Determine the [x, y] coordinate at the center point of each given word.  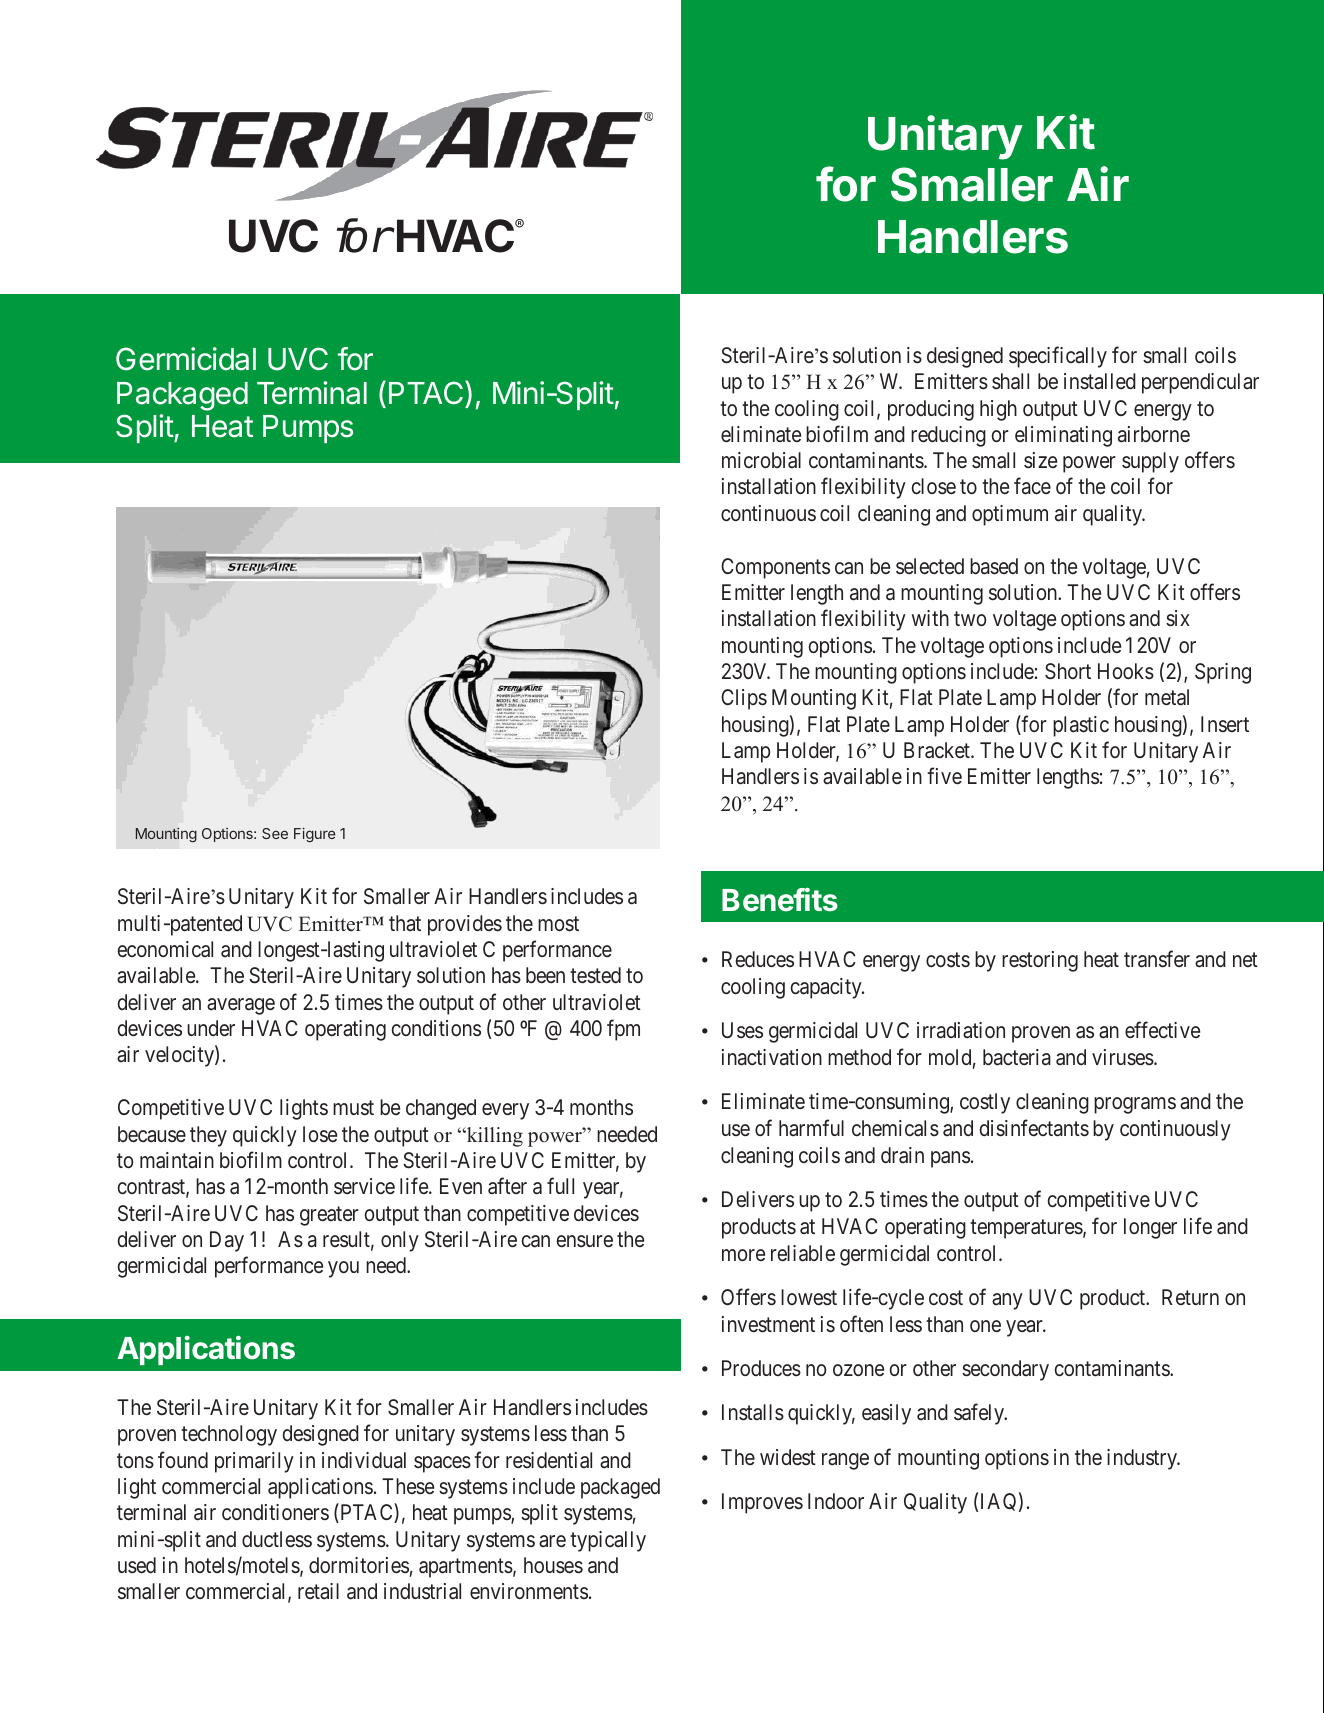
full [560, 1185]
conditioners [275, 1512]
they [208, 1136]
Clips [744, 699]
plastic [1081, 726]
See [275, 833]
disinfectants [1034, 1128]
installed [1100, 381]
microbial [761, 460]
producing [931, 410]
